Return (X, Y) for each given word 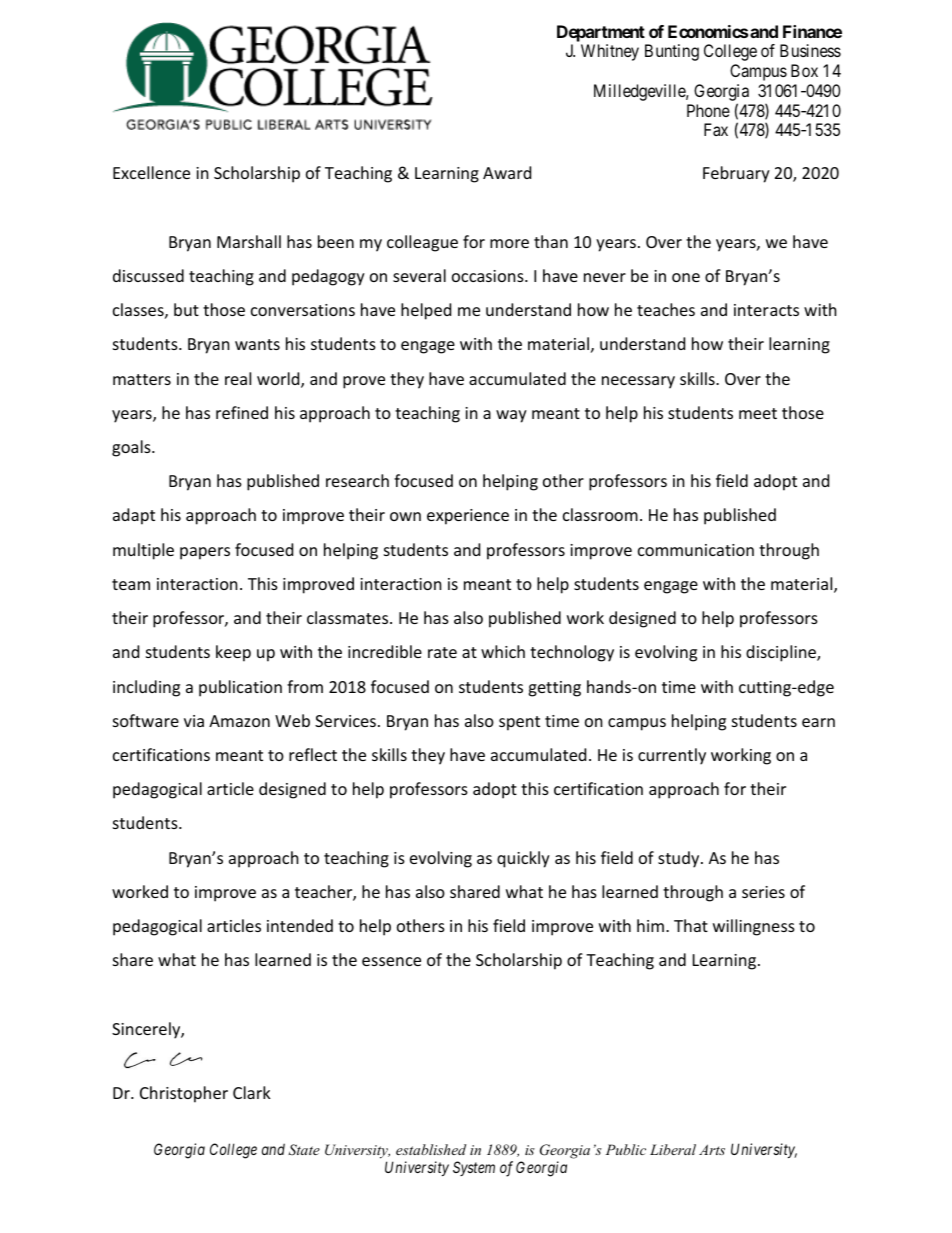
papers (205, 553)
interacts (766, 310)
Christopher (184, 1094)
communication (696, 550)
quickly (523, 859)
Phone (708, 110)
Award (507, 172)
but (186, 309)
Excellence (151, 172)
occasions (489, 276)
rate (442, 652)
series (763, 892)
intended (300, 925)
